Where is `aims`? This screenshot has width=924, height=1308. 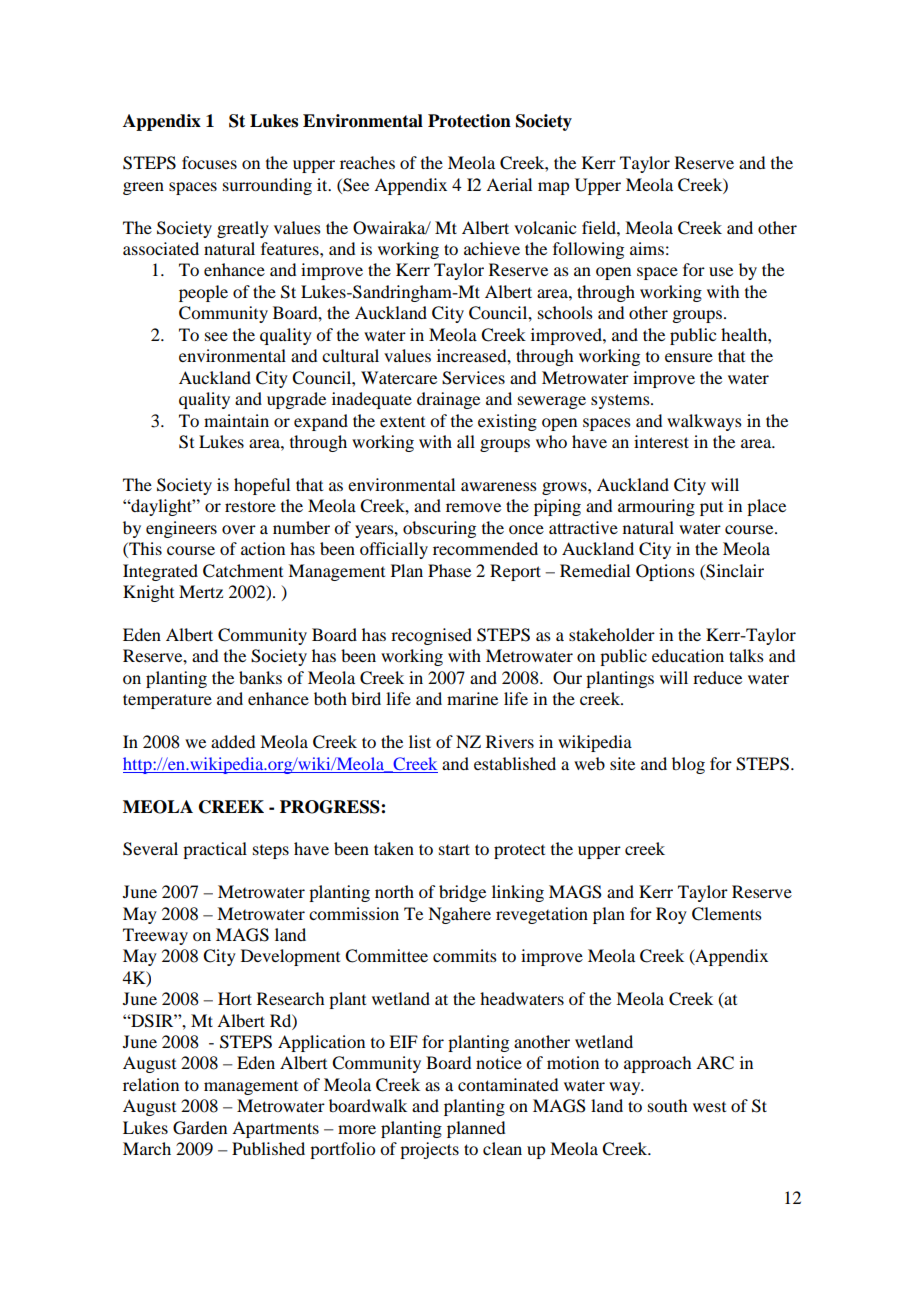 aims is located at coordinates (647, 248).
